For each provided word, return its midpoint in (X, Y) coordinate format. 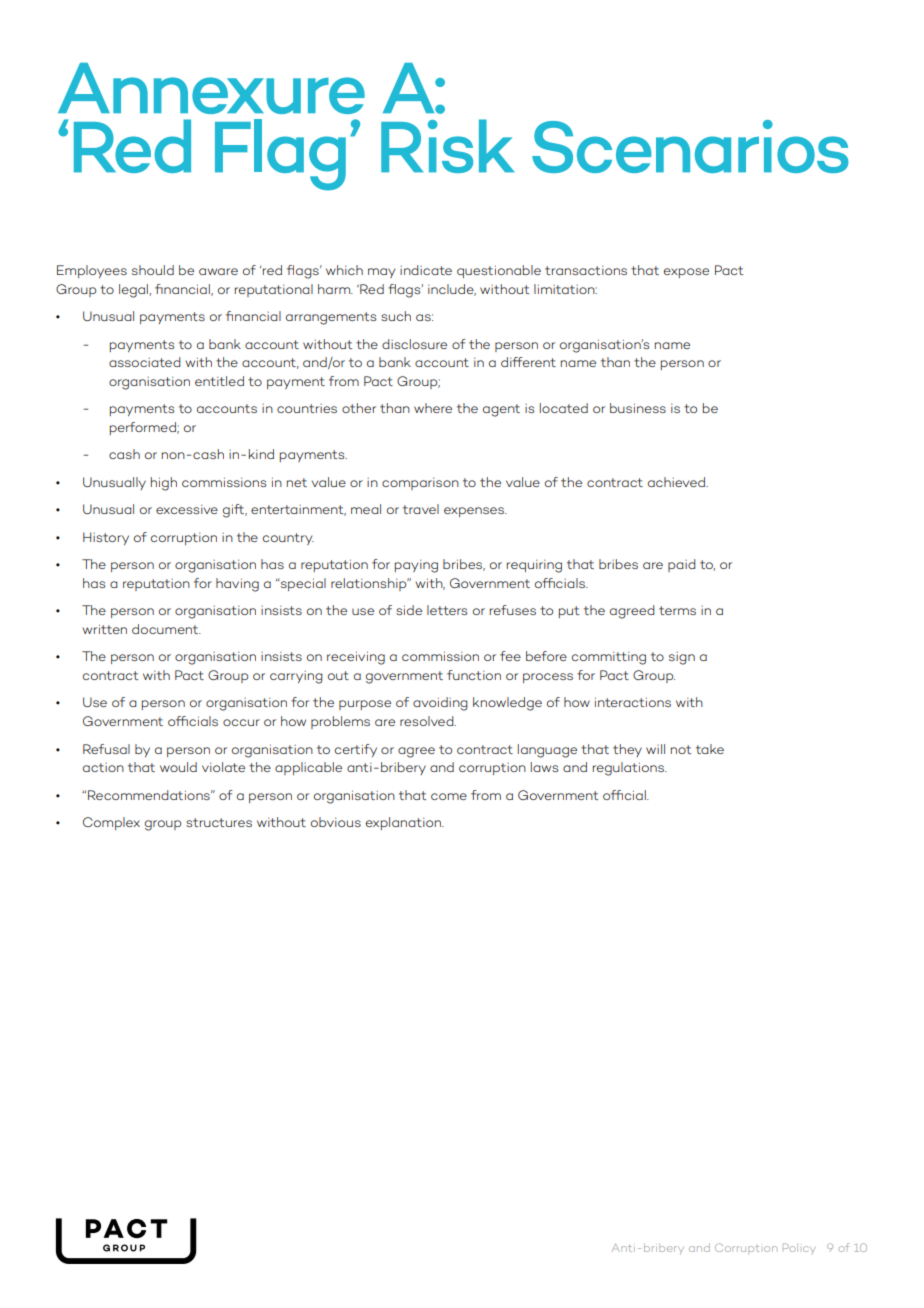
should (153, 270)
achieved (677, 482)
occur (241, 722)
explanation (404, 823)
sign (682, 658)
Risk (447, 146)
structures (219, 822)
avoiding (440, 704)
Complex (111, 823)
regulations (629, 769)
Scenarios (690, 146)
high (164, 484)
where (433, 408)
